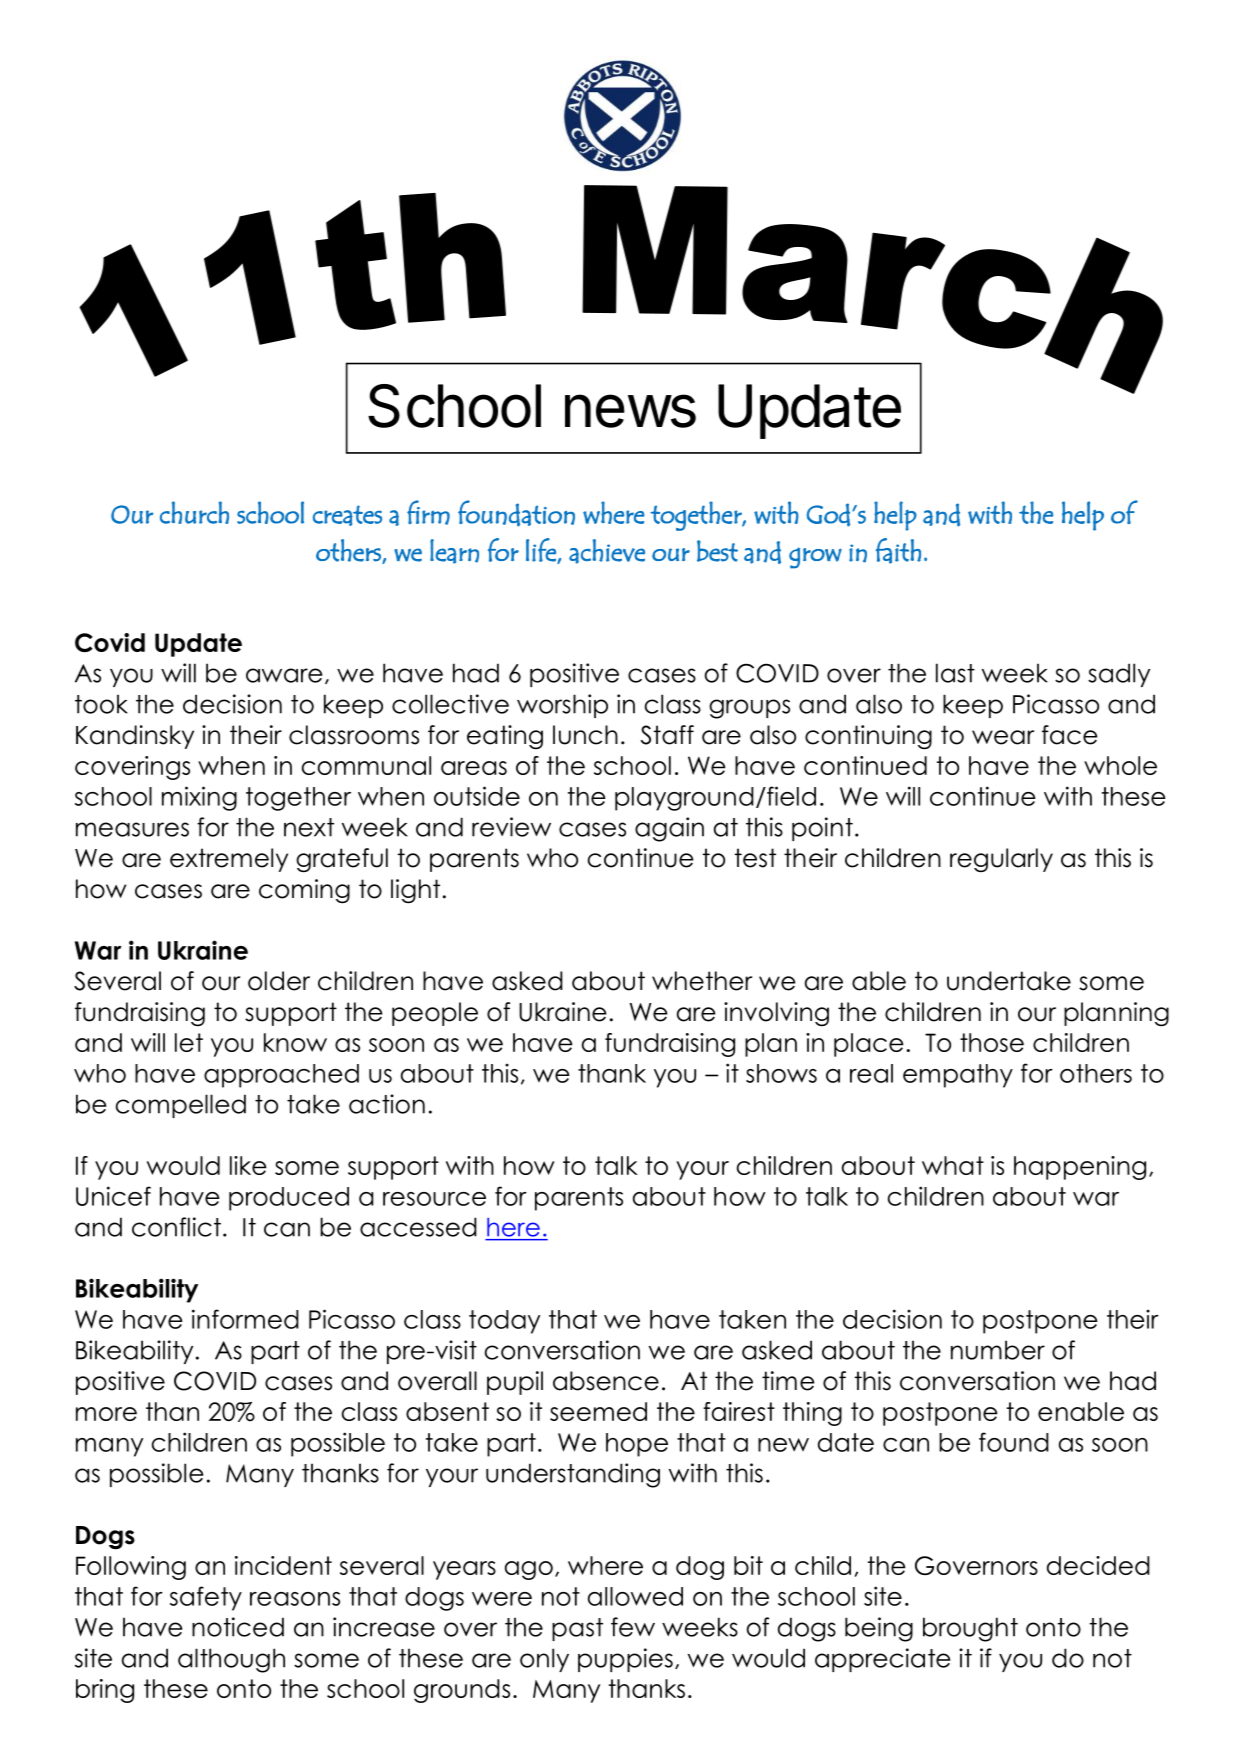  I want to click on church, so click(194, 512).
